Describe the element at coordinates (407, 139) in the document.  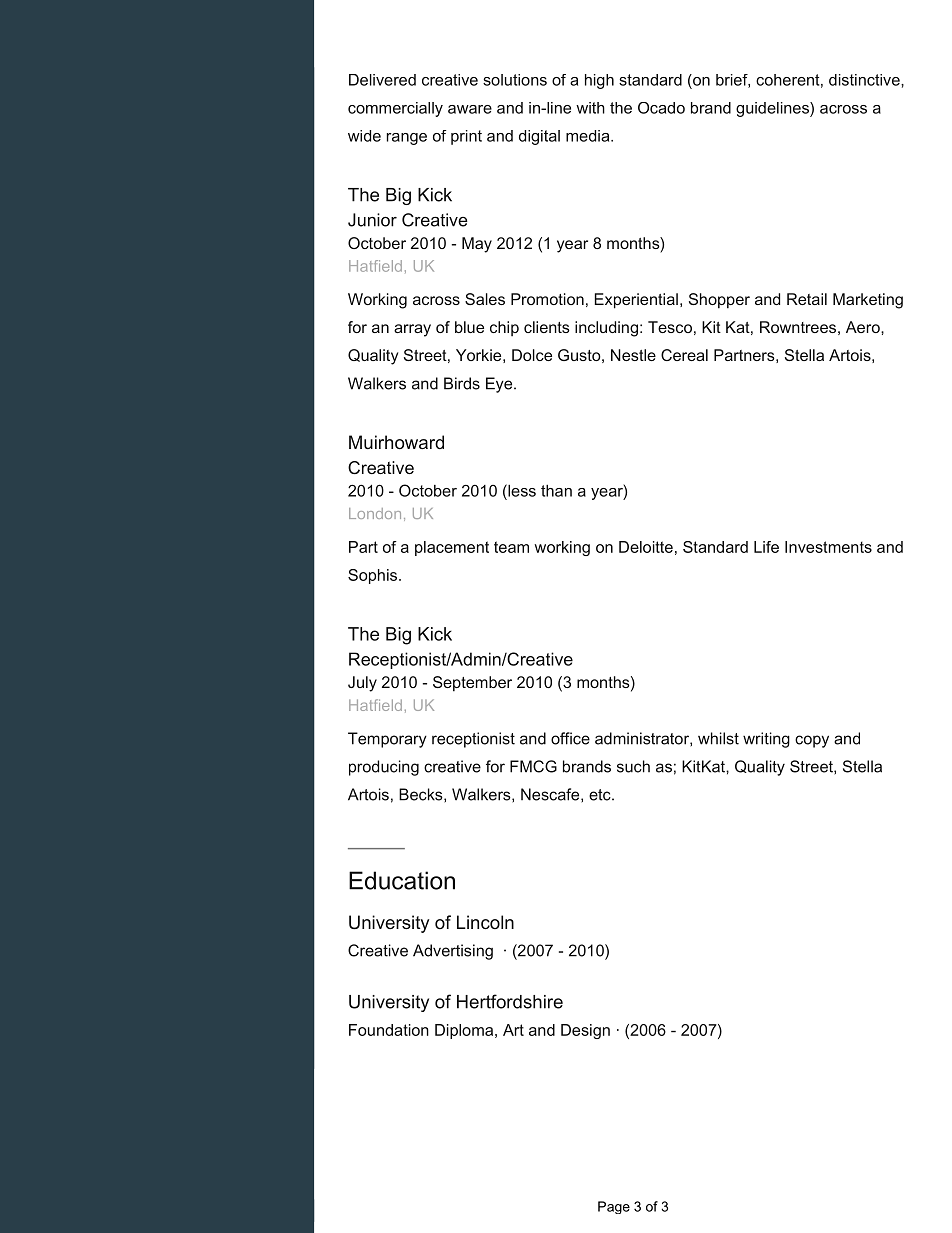
I see `range` at that location.
